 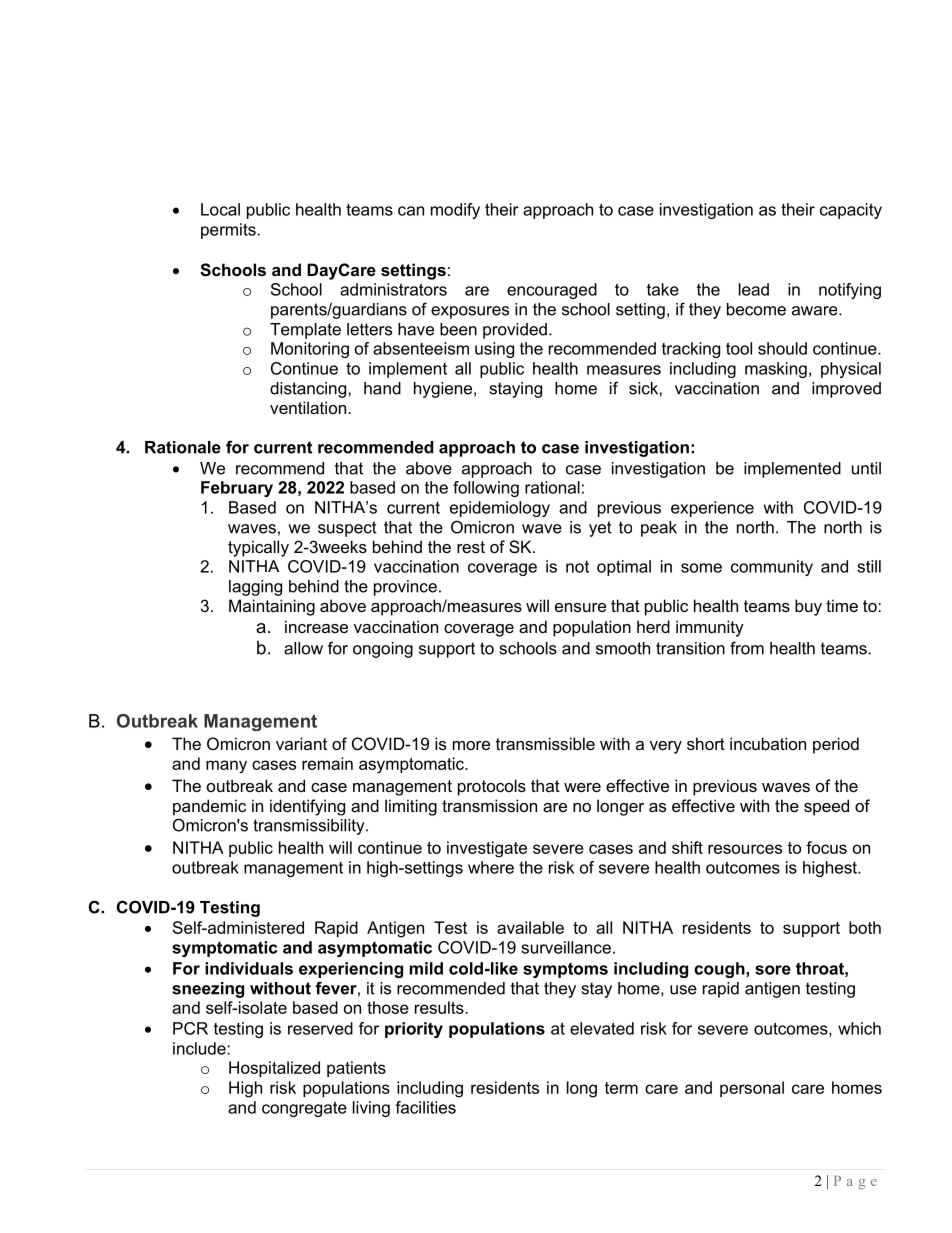 What do you see at coordinates (866, 468) in the screenshot?
I see `until` at bounding box center [866, 468].
